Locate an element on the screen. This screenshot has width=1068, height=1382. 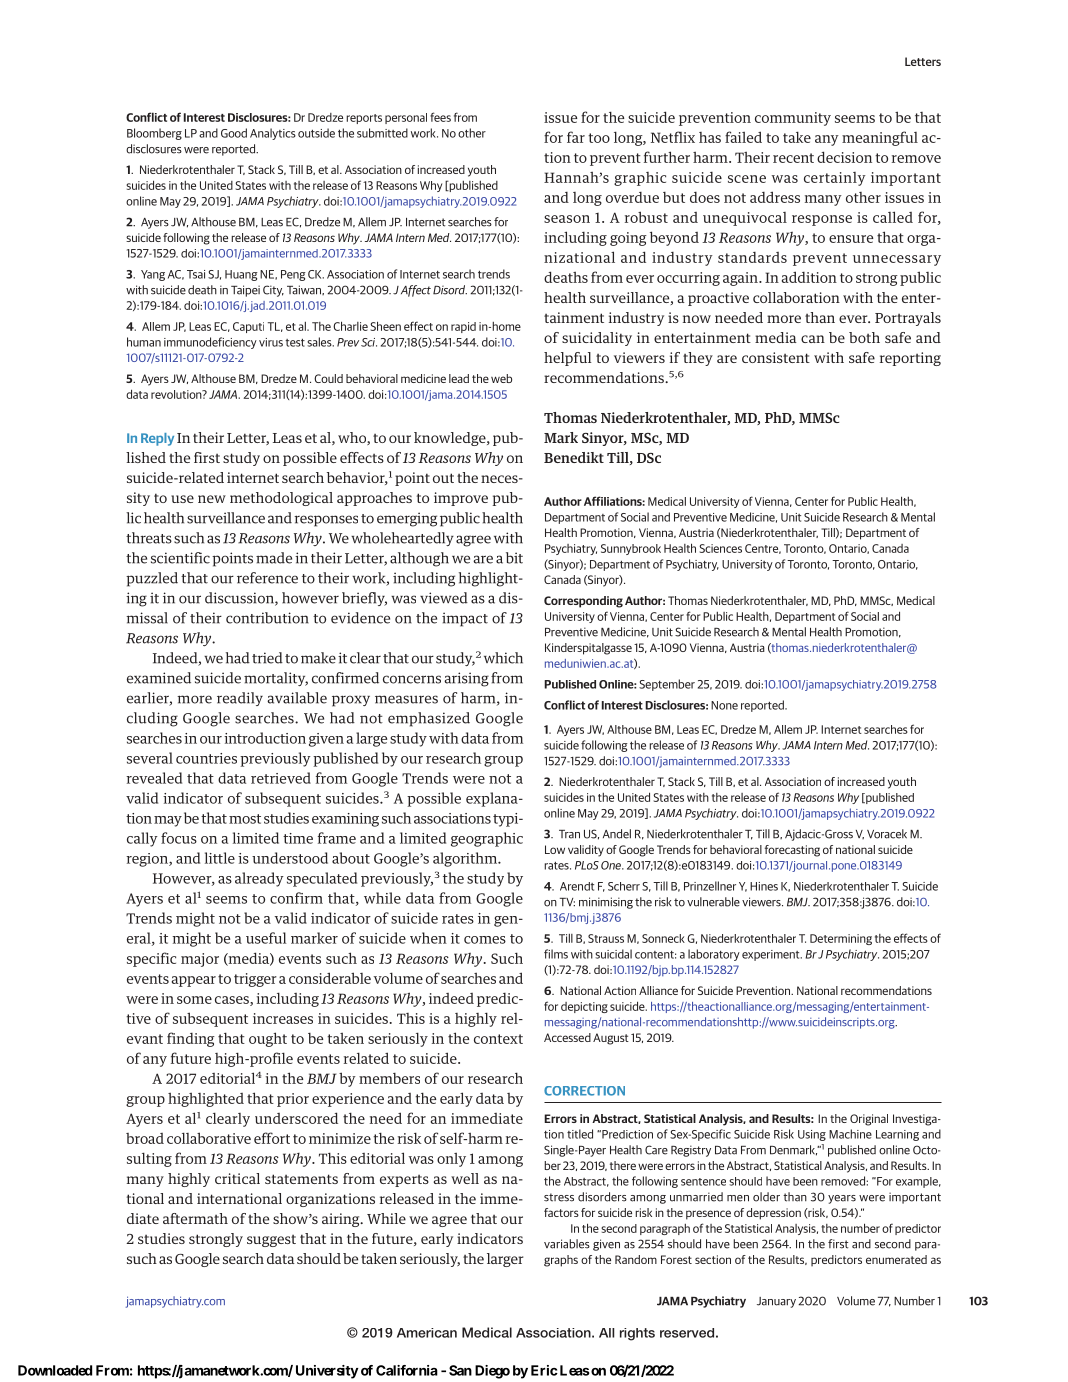
major is located at coordinates (200, 960).
